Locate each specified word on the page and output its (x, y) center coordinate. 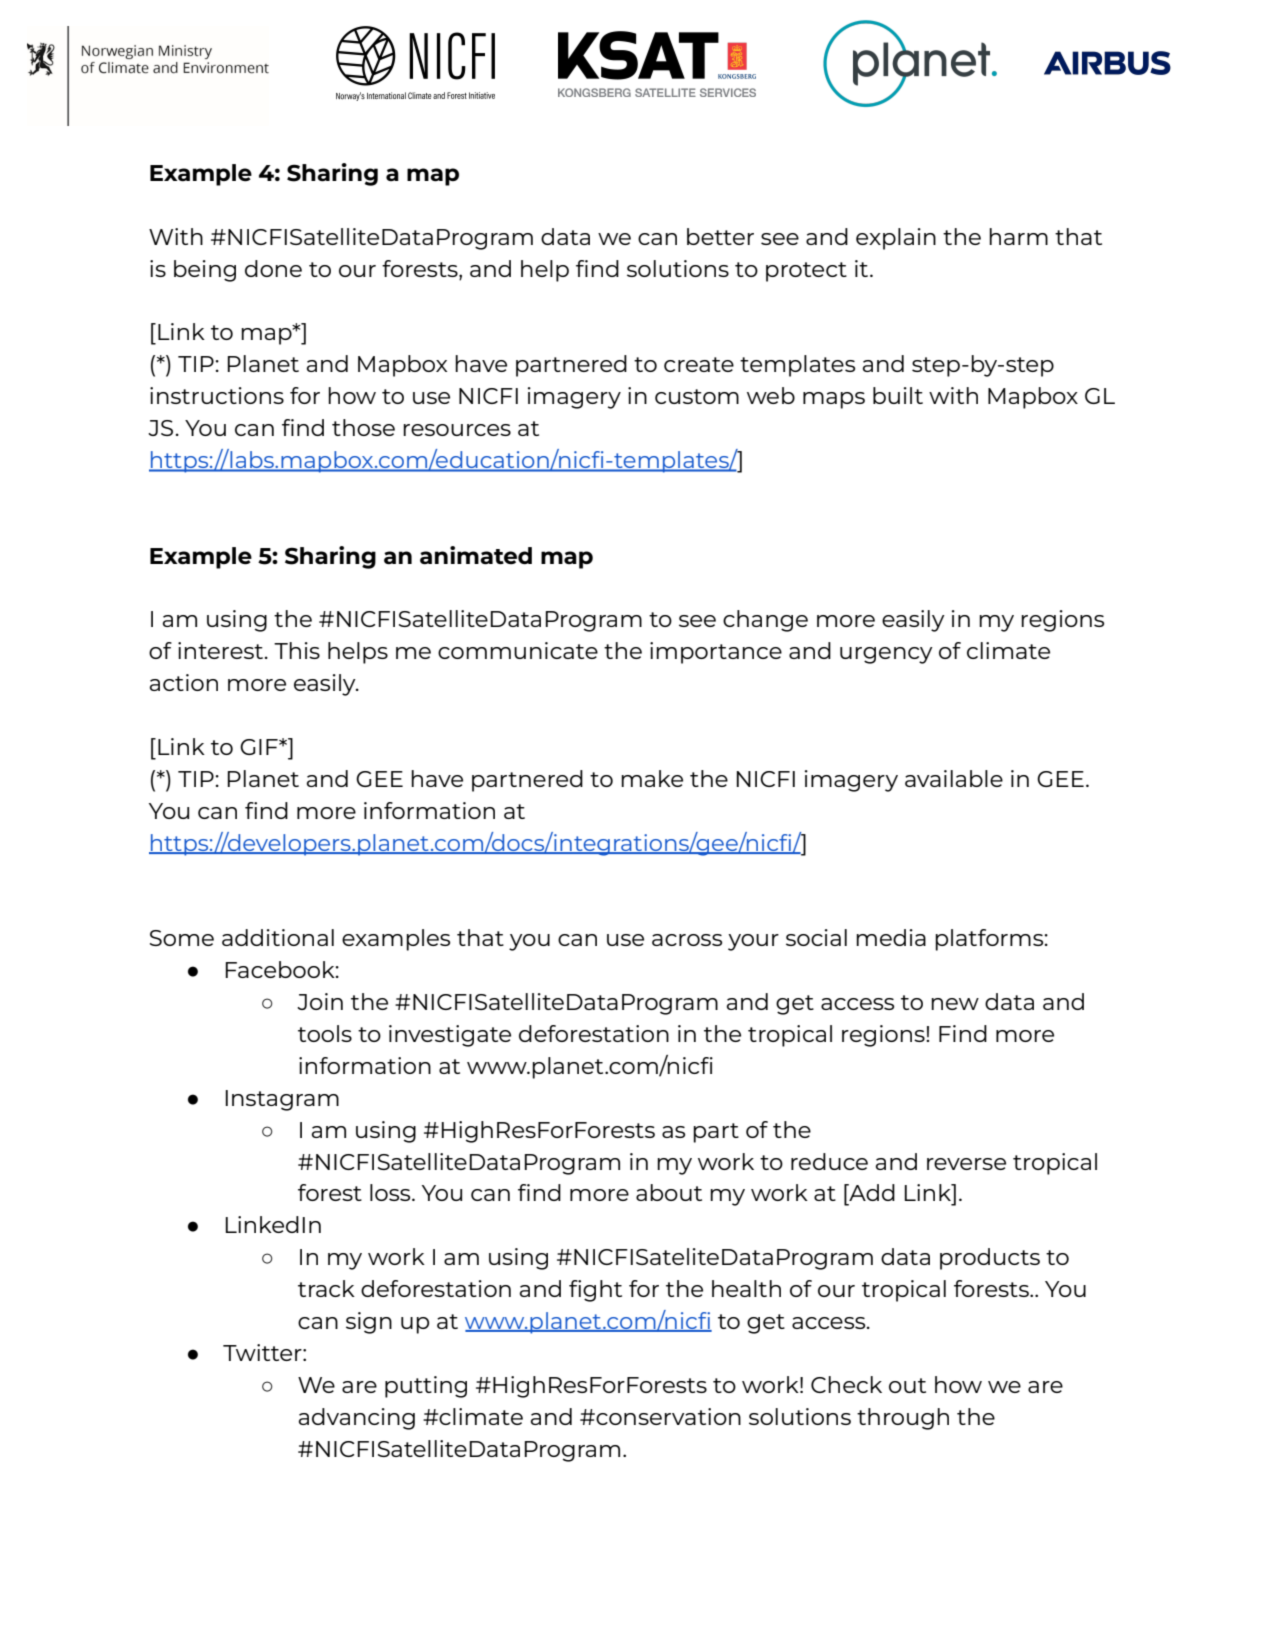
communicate (518, 650)
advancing (357, 1419)
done (273, 268)
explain (896, 239)
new (955, 1004)
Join (320, 1001)
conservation (667, 1416)
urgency (886, 655)
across (687, 940)
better (720, 236)
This (297, 650)
